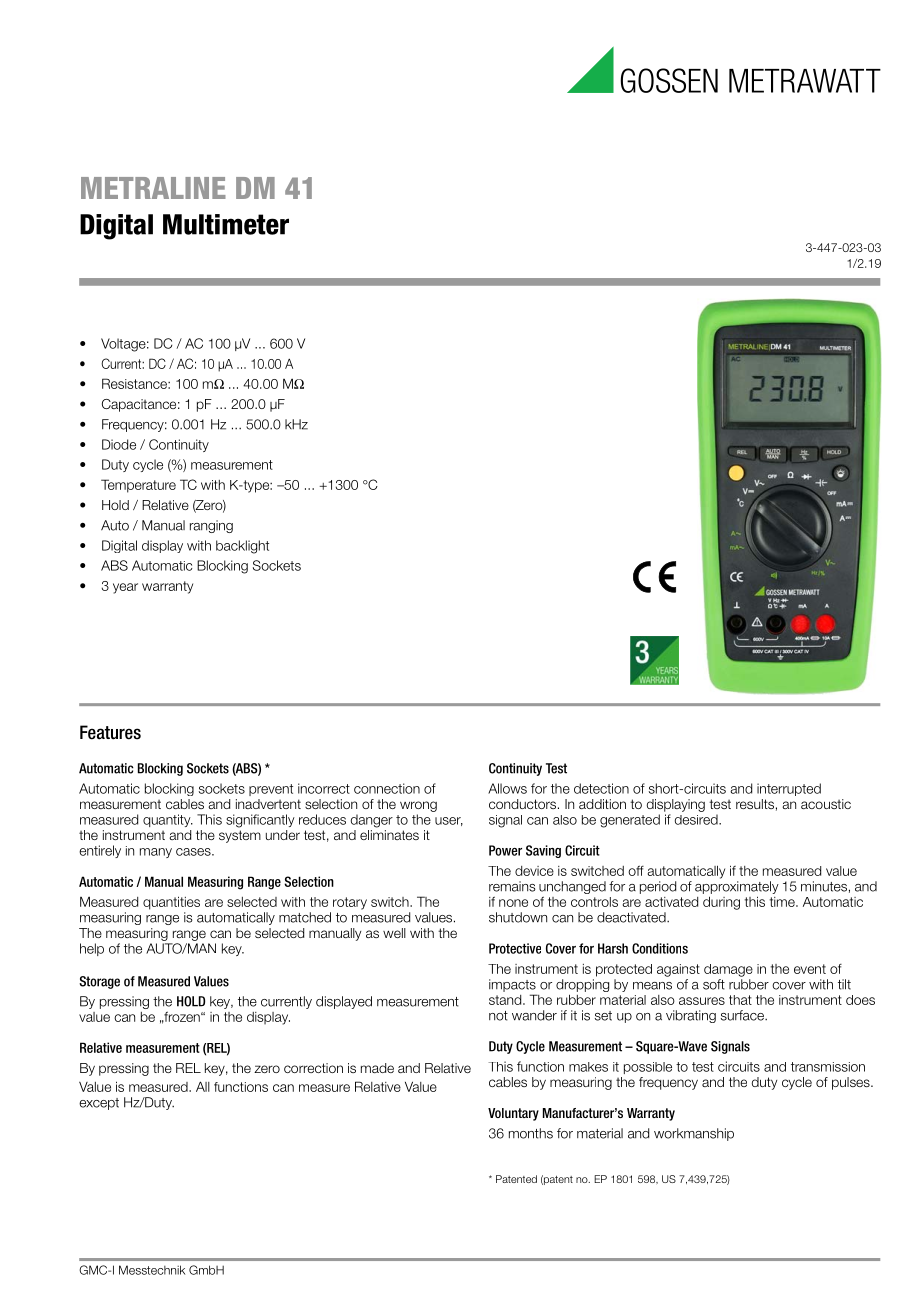 Image resolution: width=924 pixels, height=1308 pixels. What do you see at coordinates (92, 949) in the screenshot?
I see `help` at bounding box center [92, 949].
